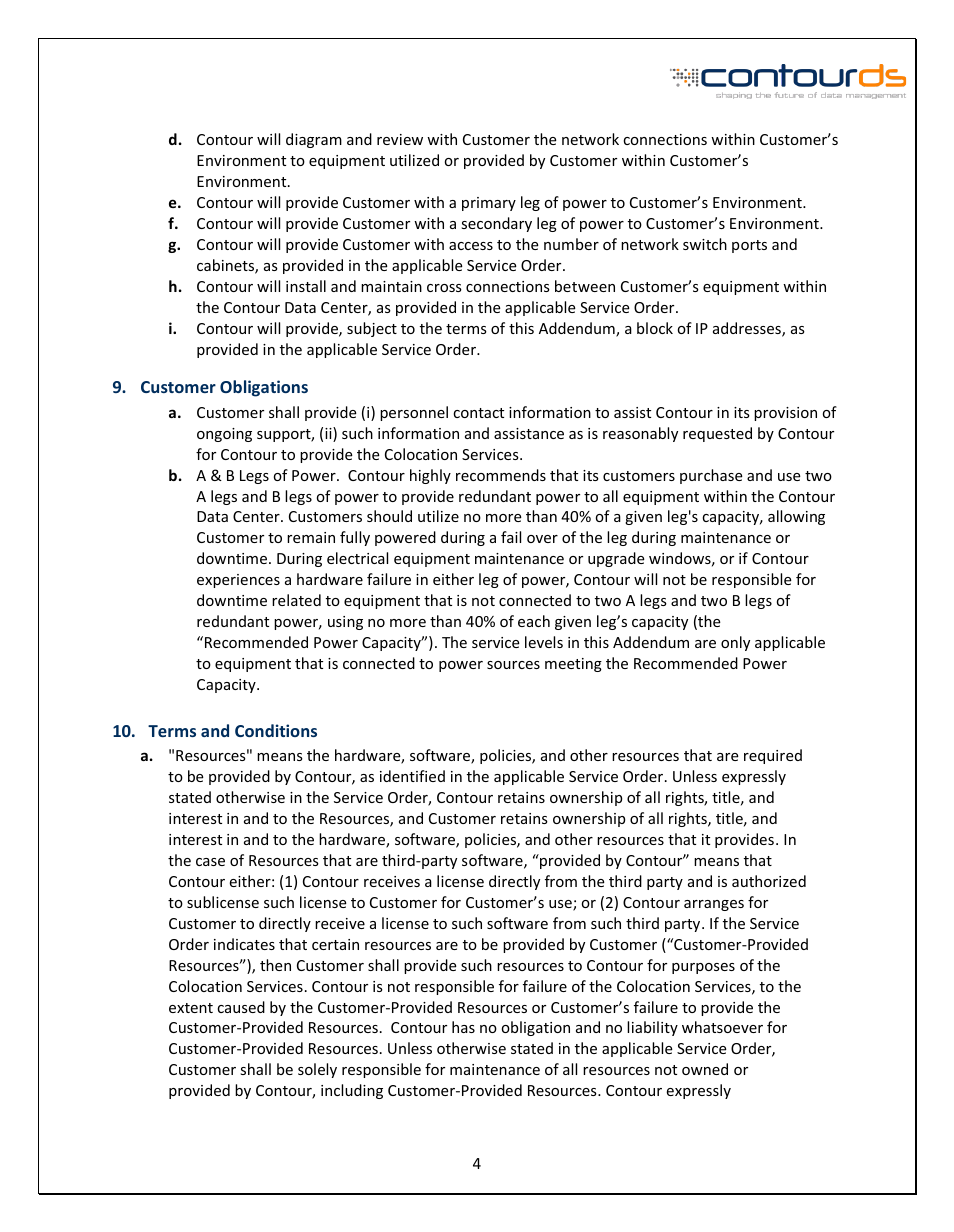  What do you see at coordinates (501, 475) in the document?
I see `recommends` at bounding box center [501, 475].
